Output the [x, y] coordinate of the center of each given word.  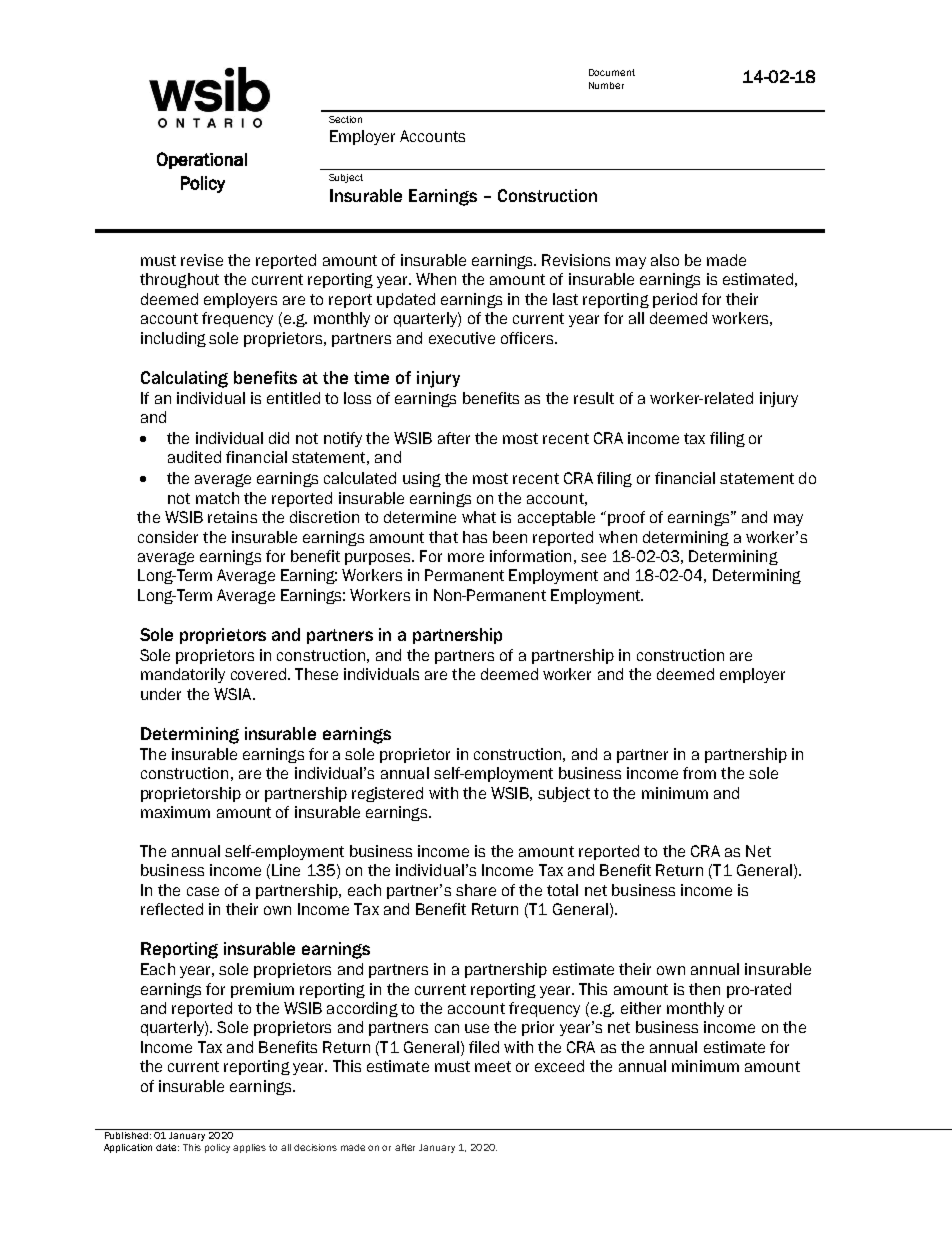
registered [387, 794]
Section [345, 119]
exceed [559, 1066]
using [422, 479]
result [594, 398]
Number [606, 85]
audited [194, 457]
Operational [202, 160]
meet [493, 1066]
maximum [175, 812]
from [699, 773]
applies [249, 1148]
